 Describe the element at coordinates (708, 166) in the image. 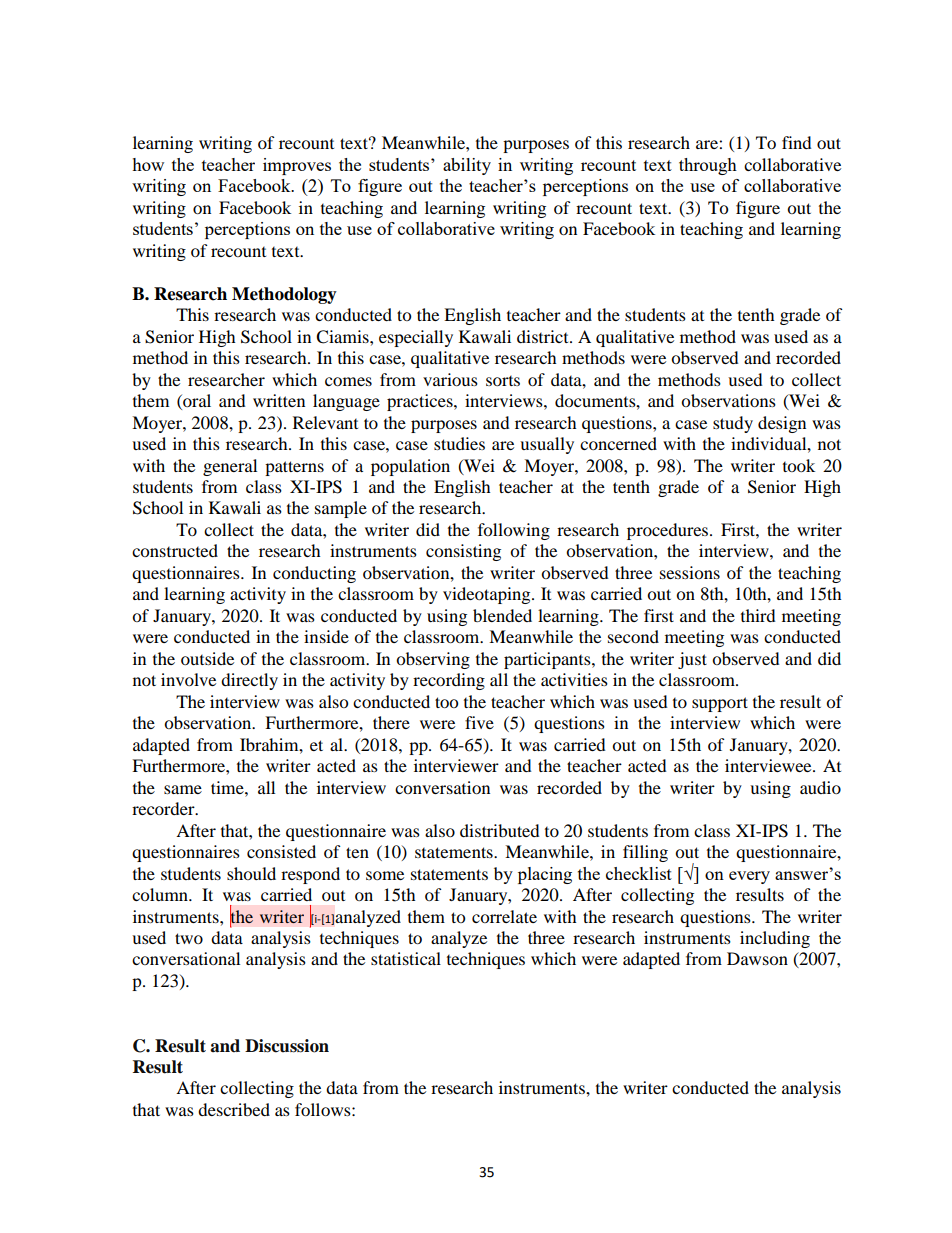

I see `through` at that location.
